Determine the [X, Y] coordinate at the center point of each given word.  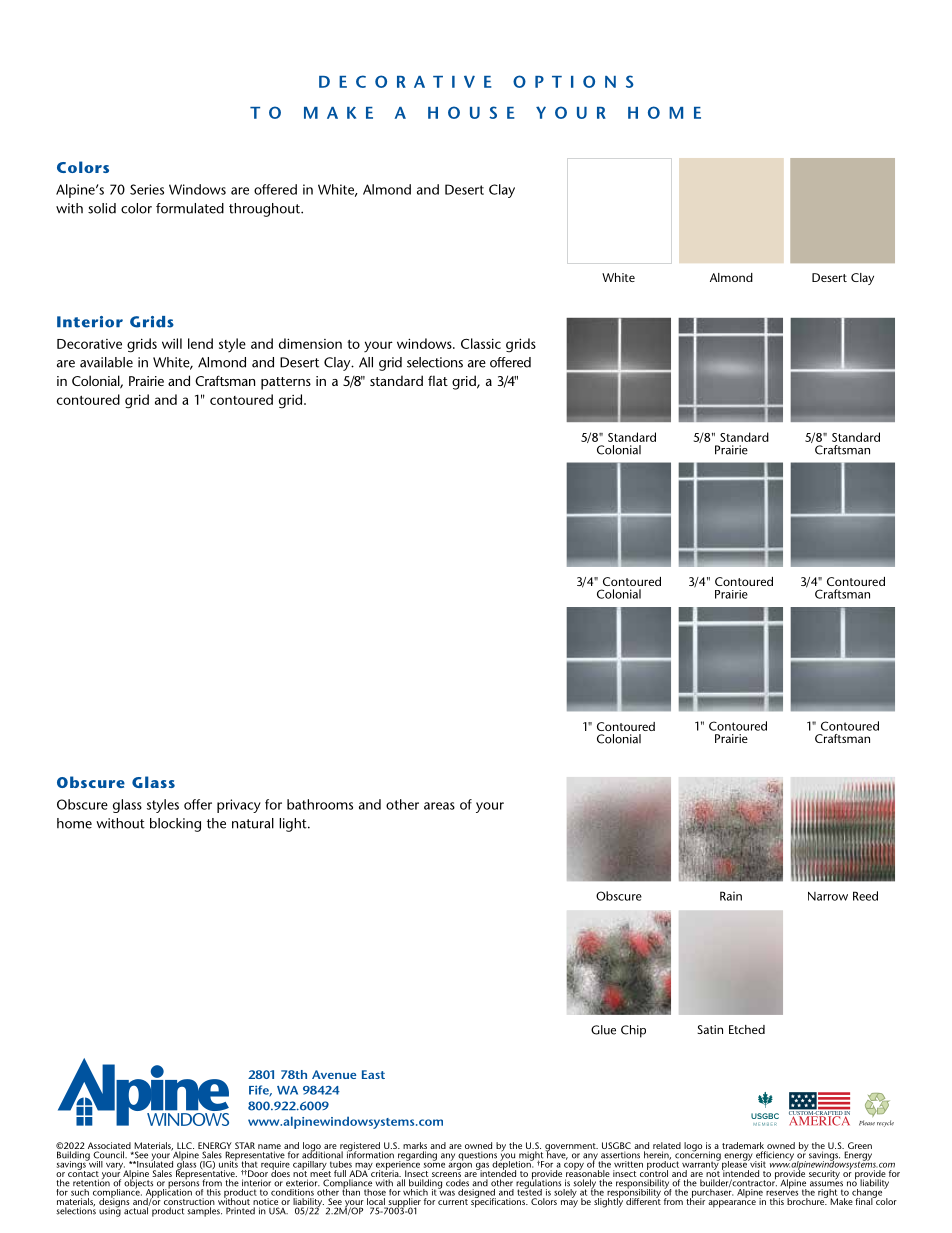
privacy [239, 806]
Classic [481, 343]
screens [446, 1174]
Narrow [828, 896]
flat [438, 380]
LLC [185, 1145]
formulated [190, 208]
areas [439, 806]
